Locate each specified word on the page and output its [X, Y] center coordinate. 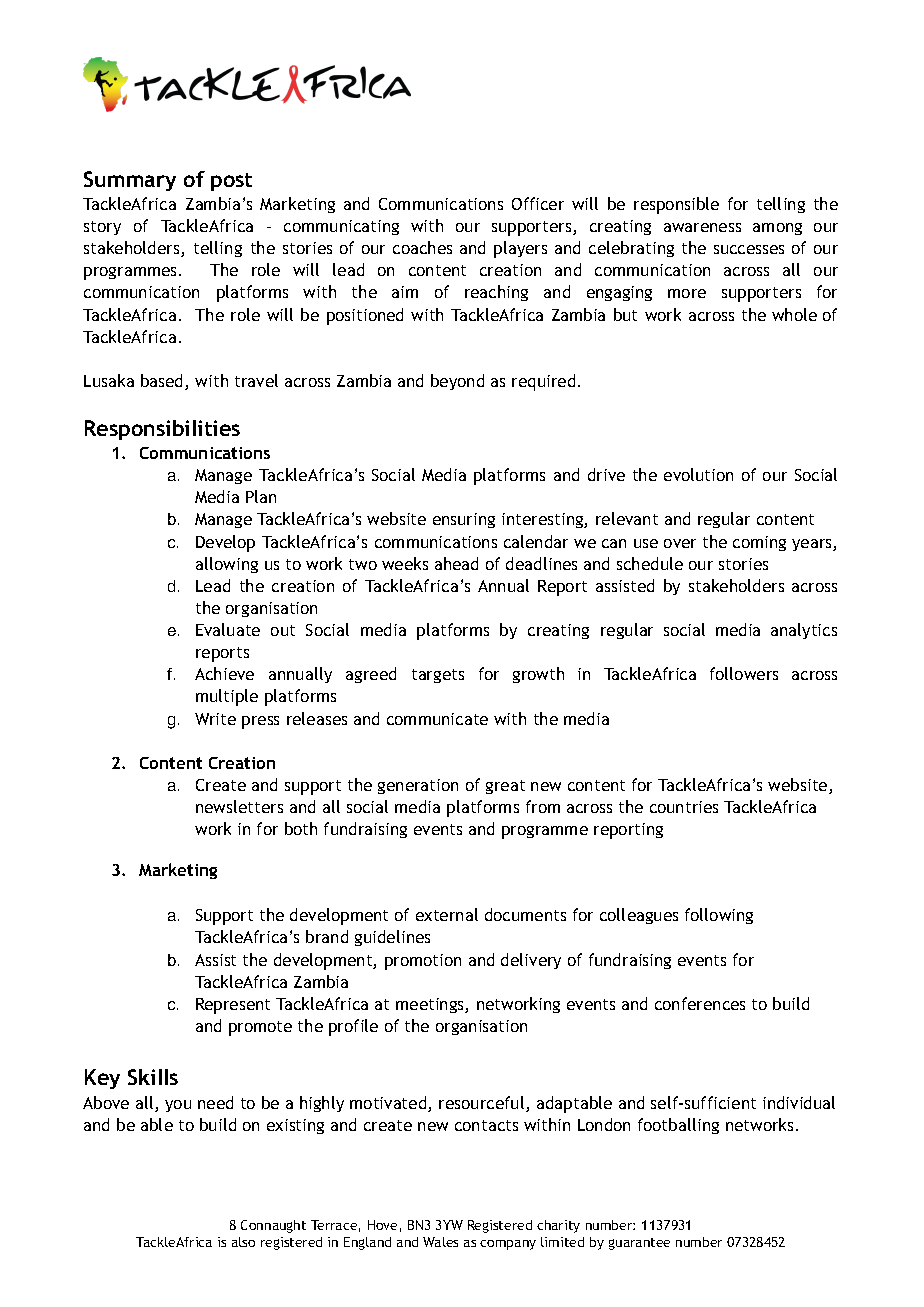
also [243, 1242]
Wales [440, 1242]
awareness [702, 227]
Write [215, 719]
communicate [437, 719]
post [231, 182]
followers [744, 673]
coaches [422, 247]
